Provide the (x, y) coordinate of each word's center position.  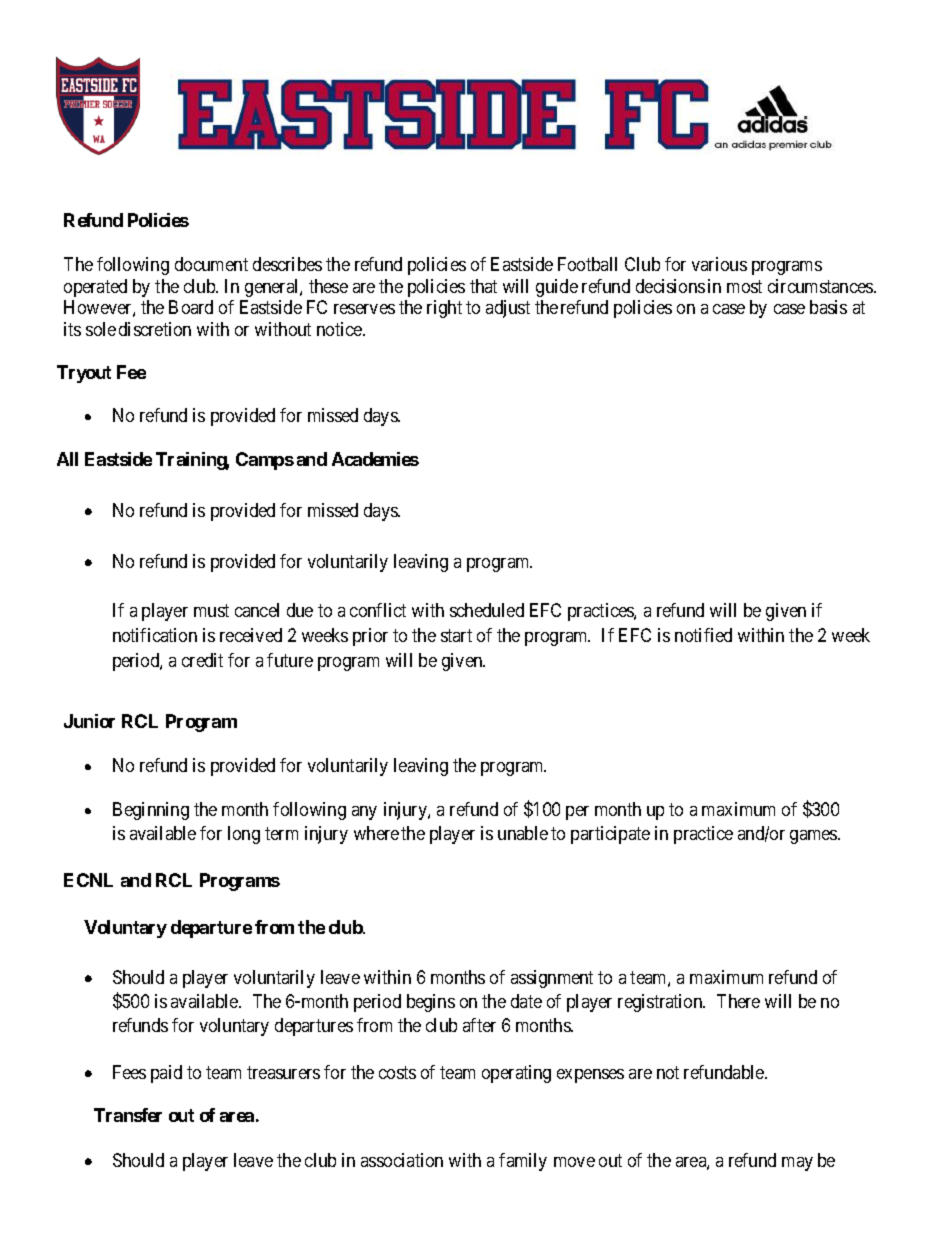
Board (191, 307)
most (744, 286)
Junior (89, 721)
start (456, 635)
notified (703, 635)
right (444, 309)
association (402, 1160)
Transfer (128, 1115)
